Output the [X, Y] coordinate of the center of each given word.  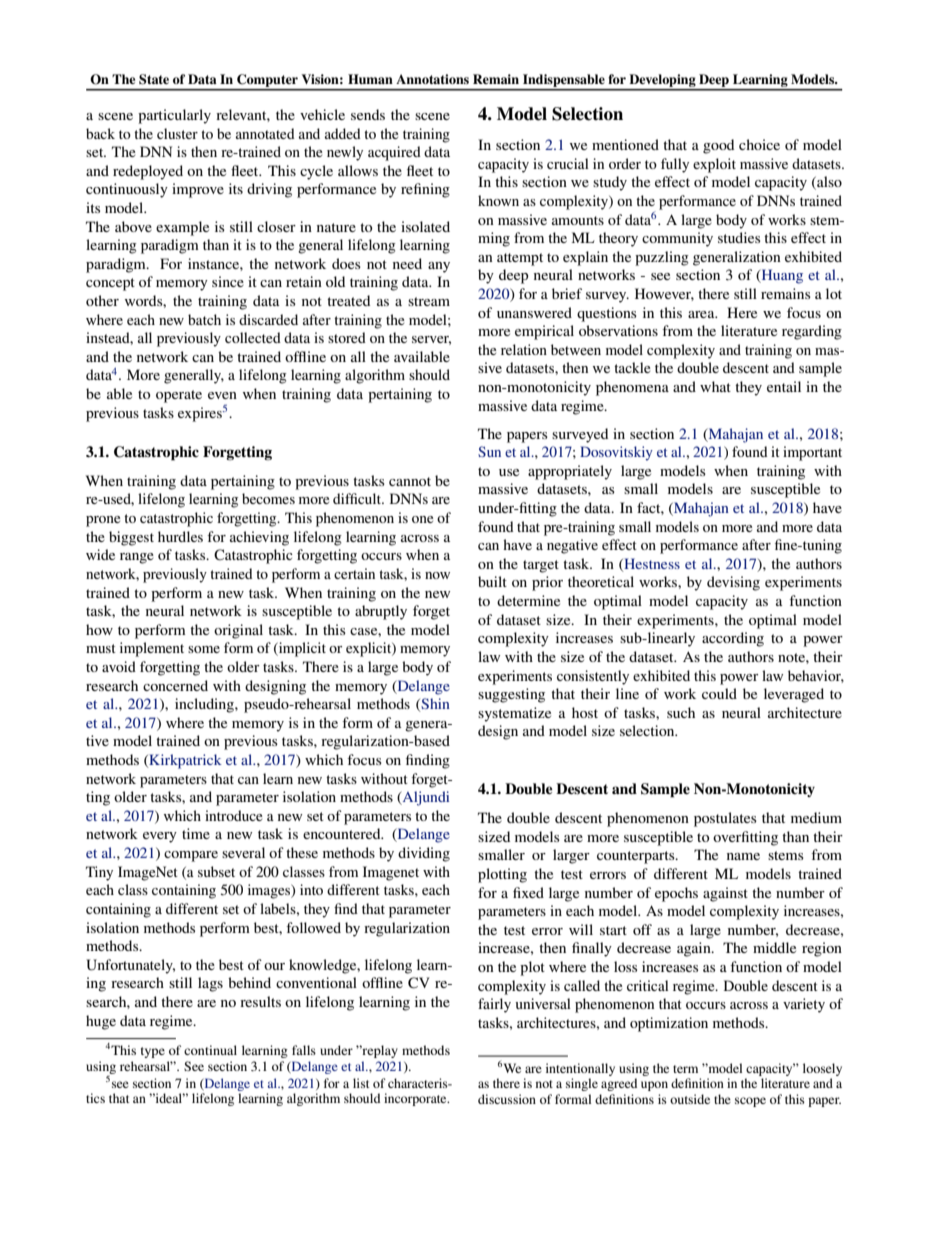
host [585, 712]
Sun [489, 451]
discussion [507, 1099]
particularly [174, 116]
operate [179, 396]
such [681, 712]
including [205, 705]
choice [759, 144]
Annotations [432, 79]
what [715, 386]
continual [210, 1050]
